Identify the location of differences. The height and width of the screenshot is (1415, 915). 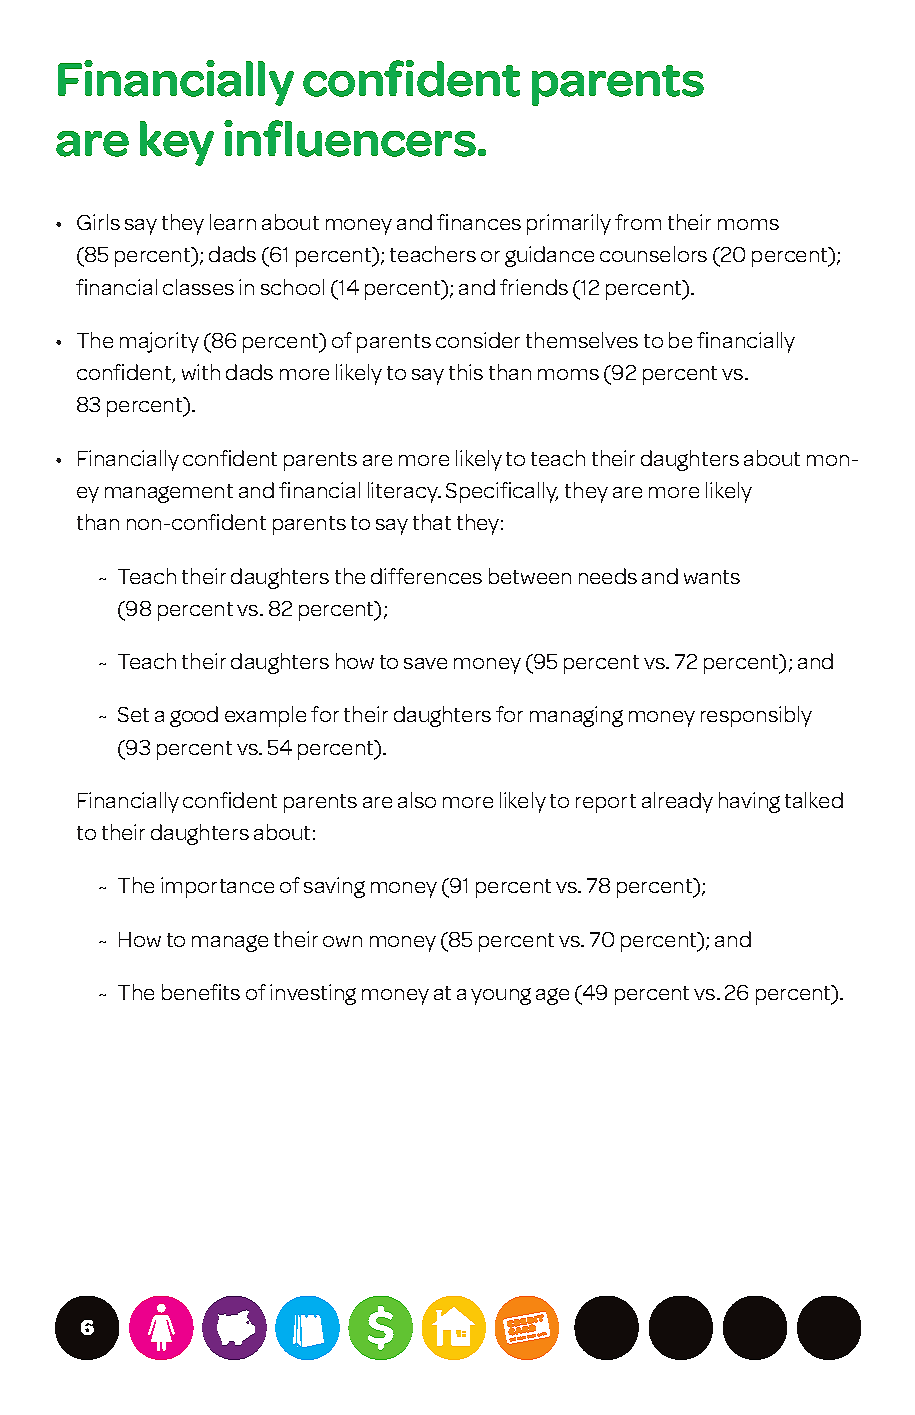
(426, 576).
